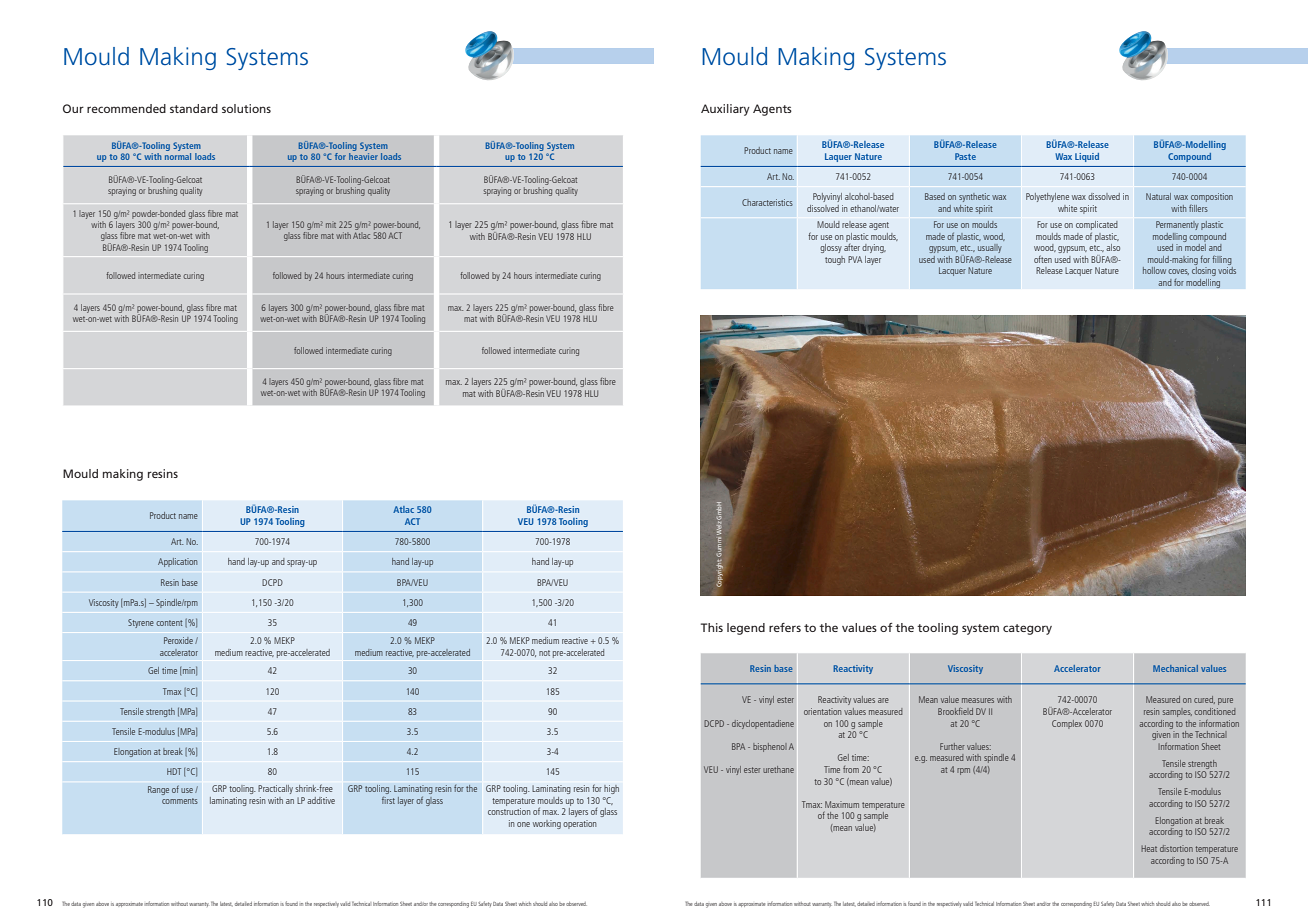 The image size is (1308, 924). I want to click on category, so click(1027, 629).
